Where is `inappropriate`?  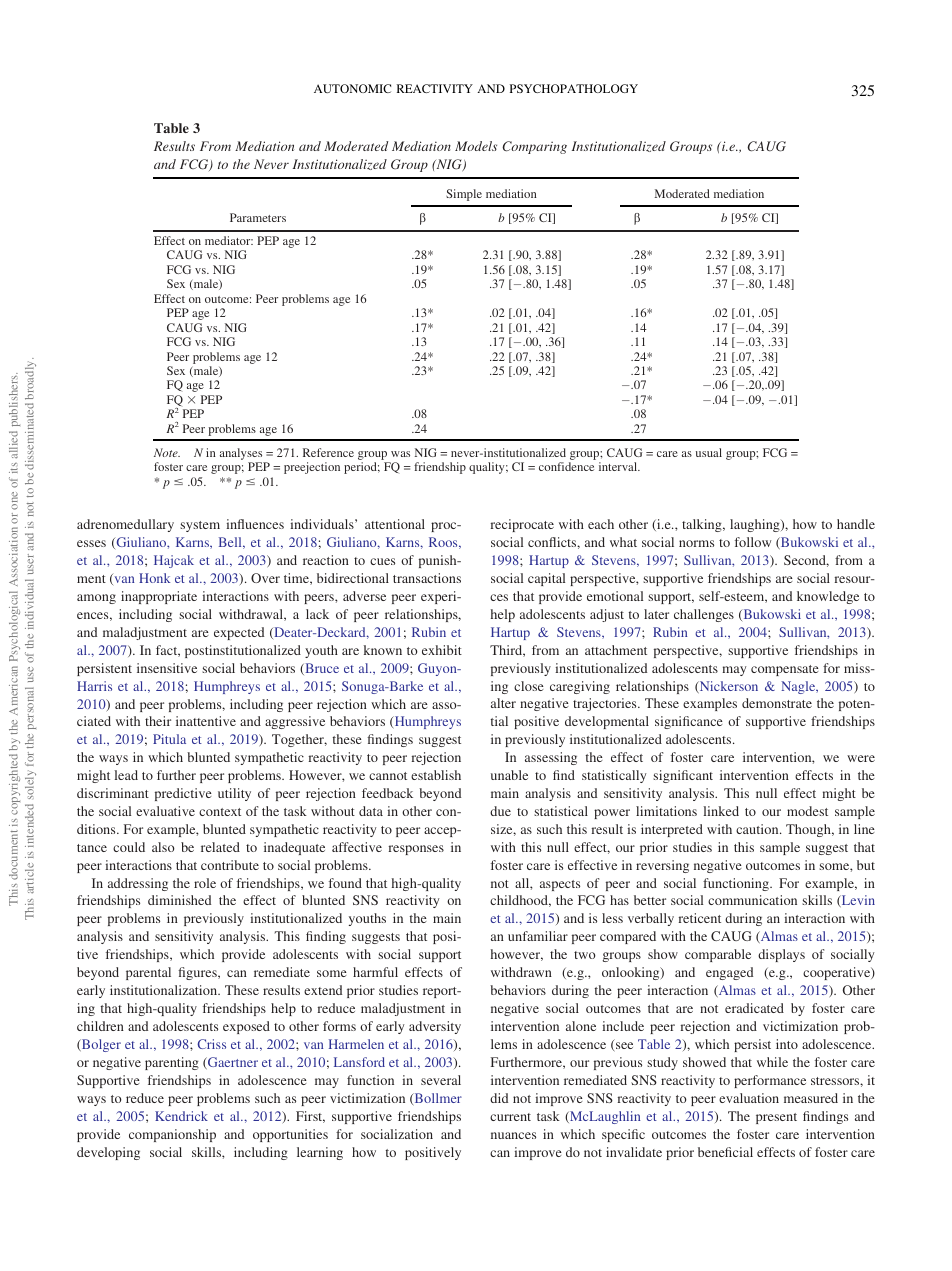
inappropriate is located at coordinates (159, 597).
